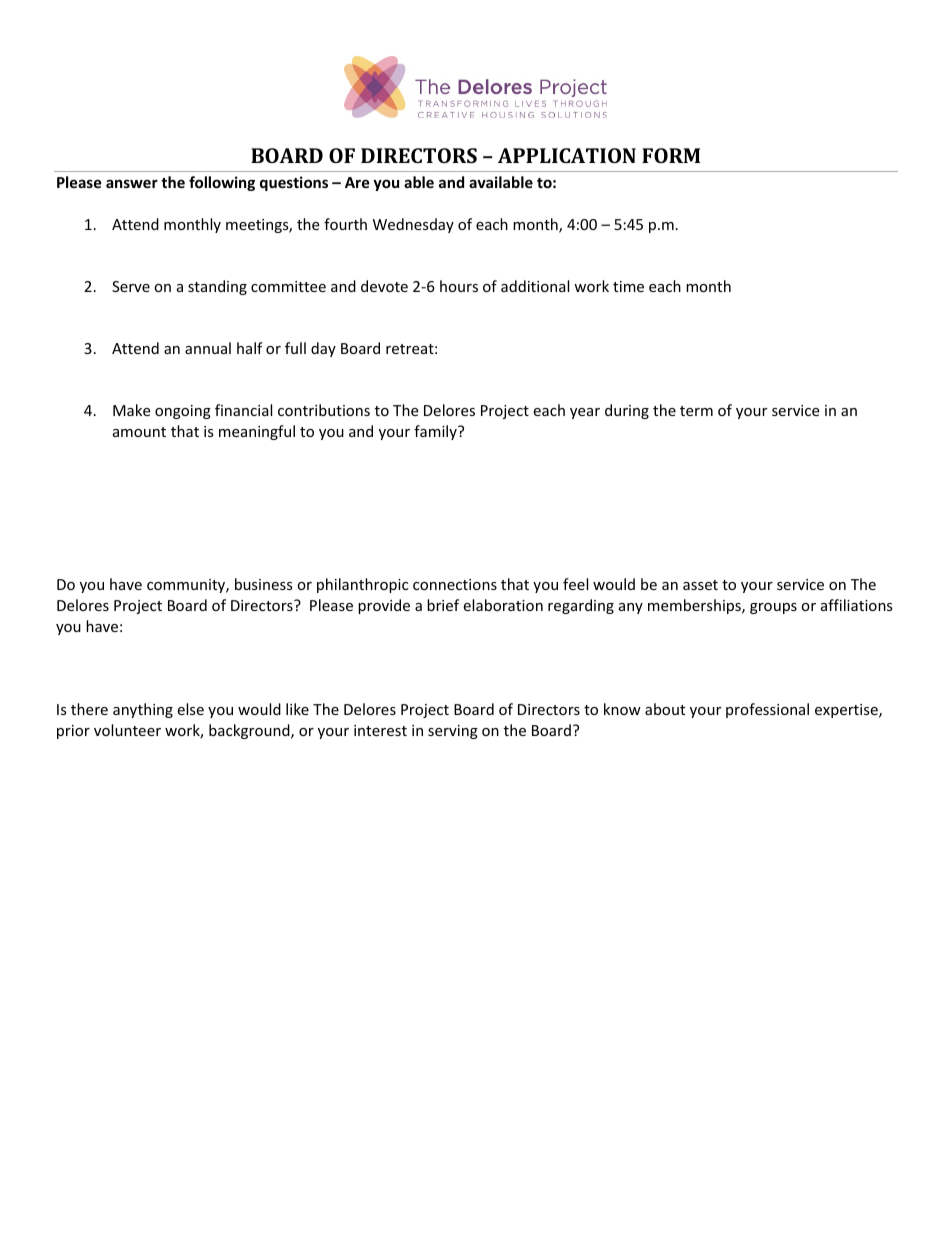  Describe the element at coordinates (183, 412) in the screenshot. I see `ongoing` at that location.
